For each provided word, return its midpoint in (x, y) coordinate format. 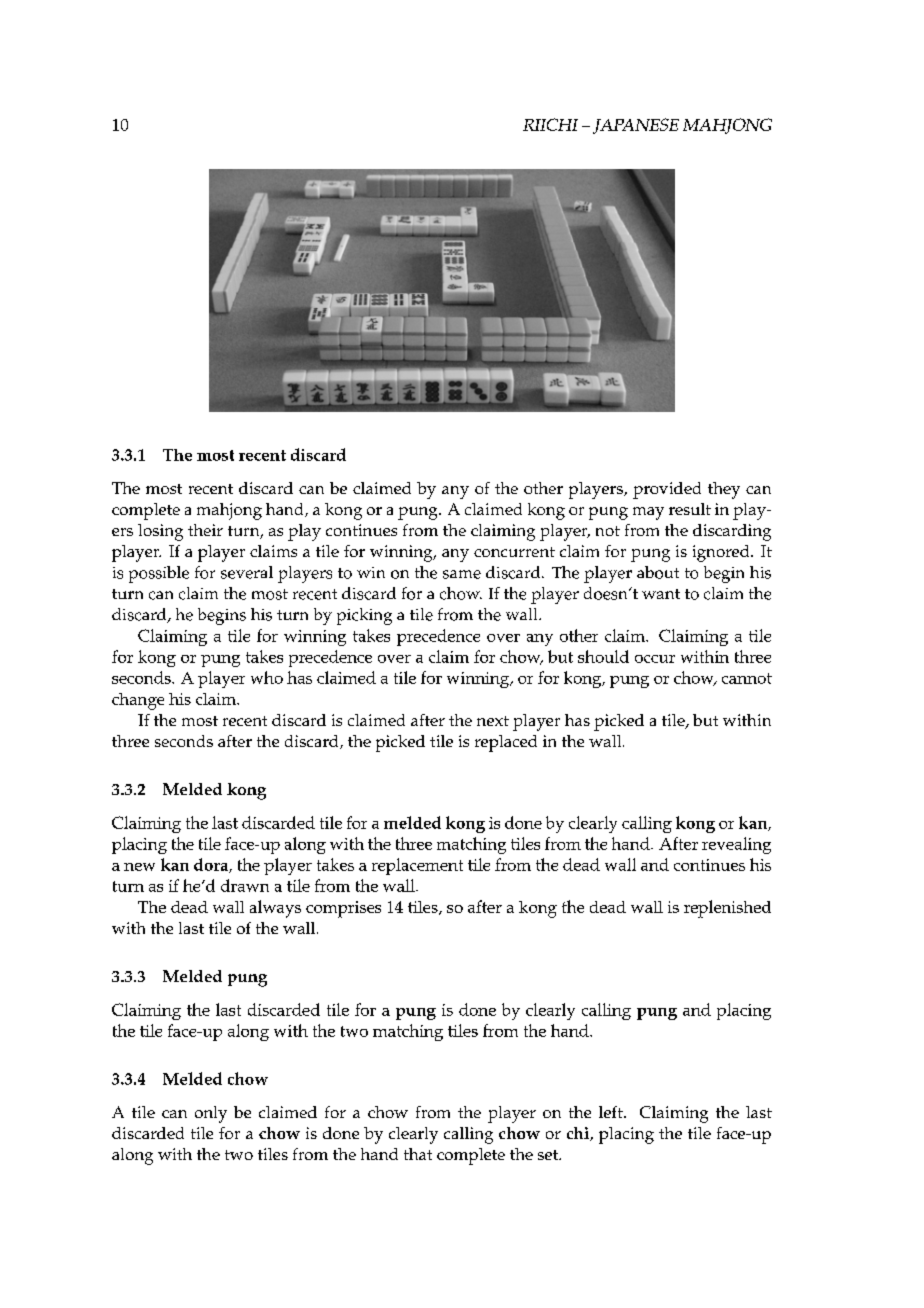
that (418, 1154)
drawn (245, 885)
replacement (417, 866)
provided (667, 490)
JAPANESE (636, 126)
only (211, 1114)
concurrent (514, 552)
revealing (736, 845)
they (724, 490)
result (690, 509)
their (205, 530)
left (612, 1112)
